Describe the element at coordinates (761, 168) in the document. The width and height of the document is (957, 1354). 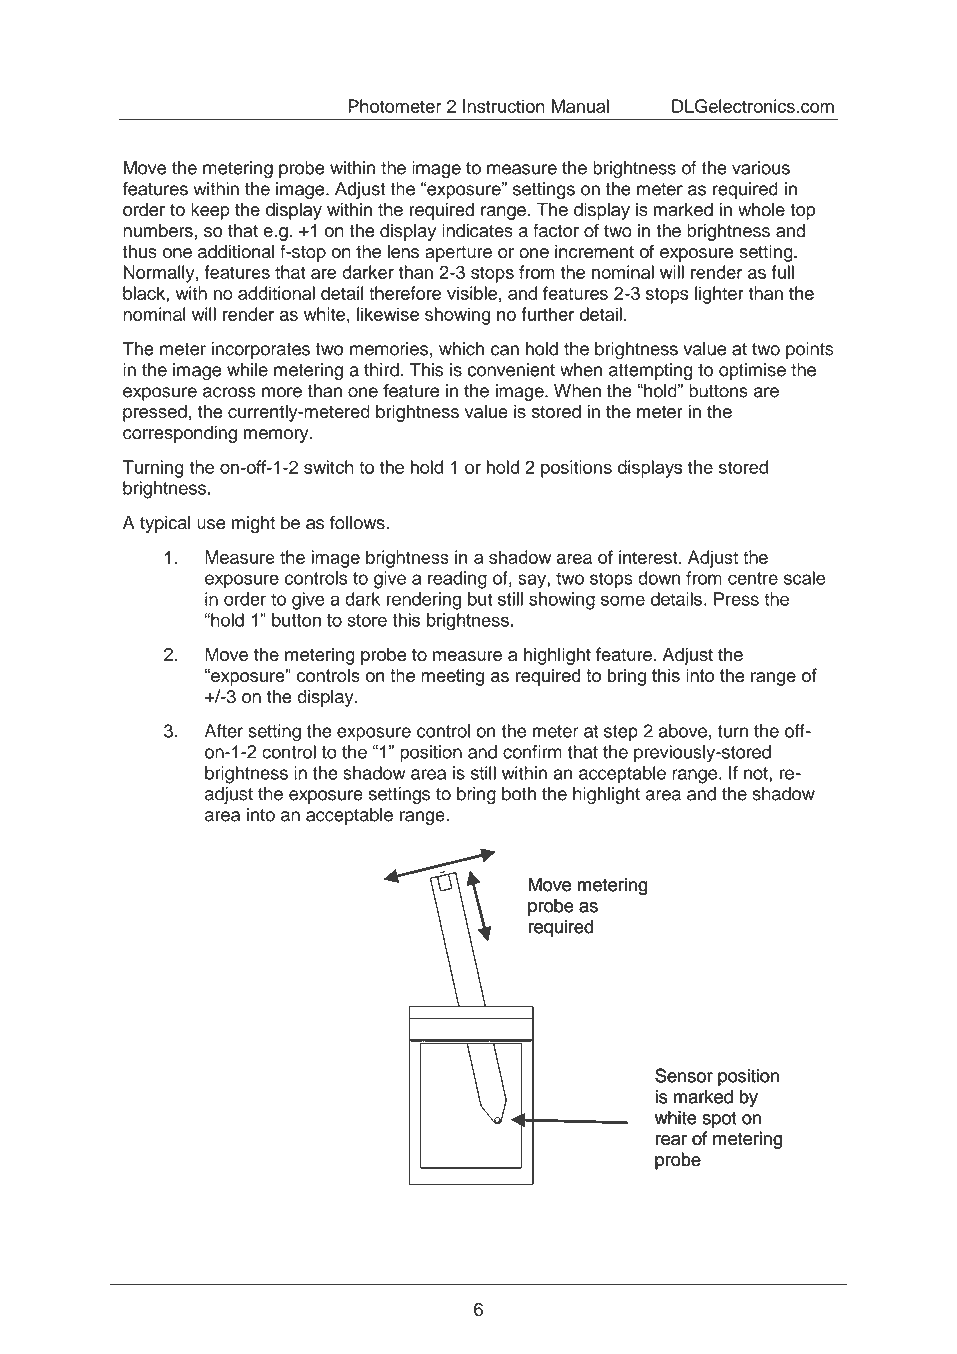
I see `various` at that location.
